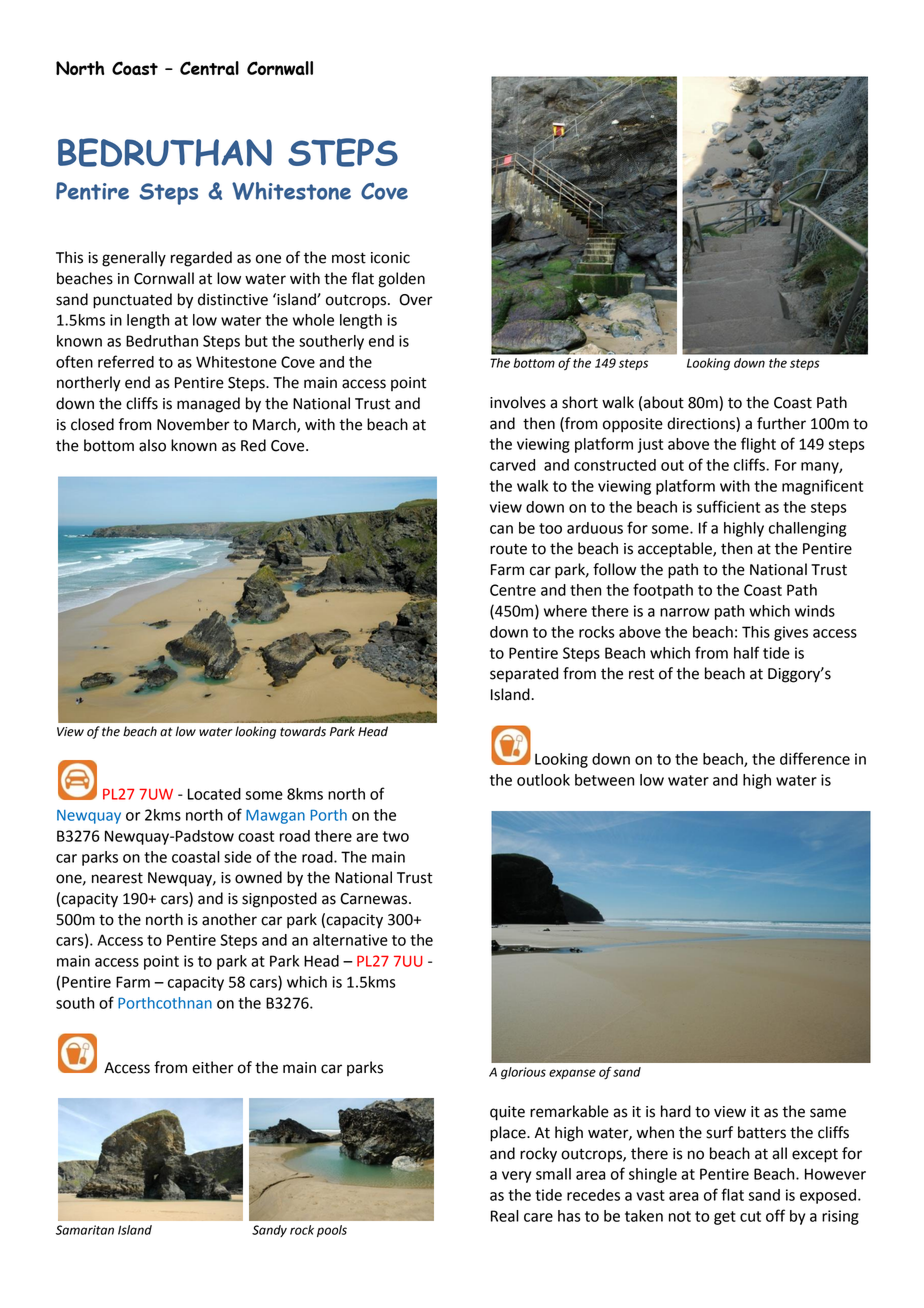  Describe the element at coordinates (524, 675) in the document. I see `separated` at that location.
